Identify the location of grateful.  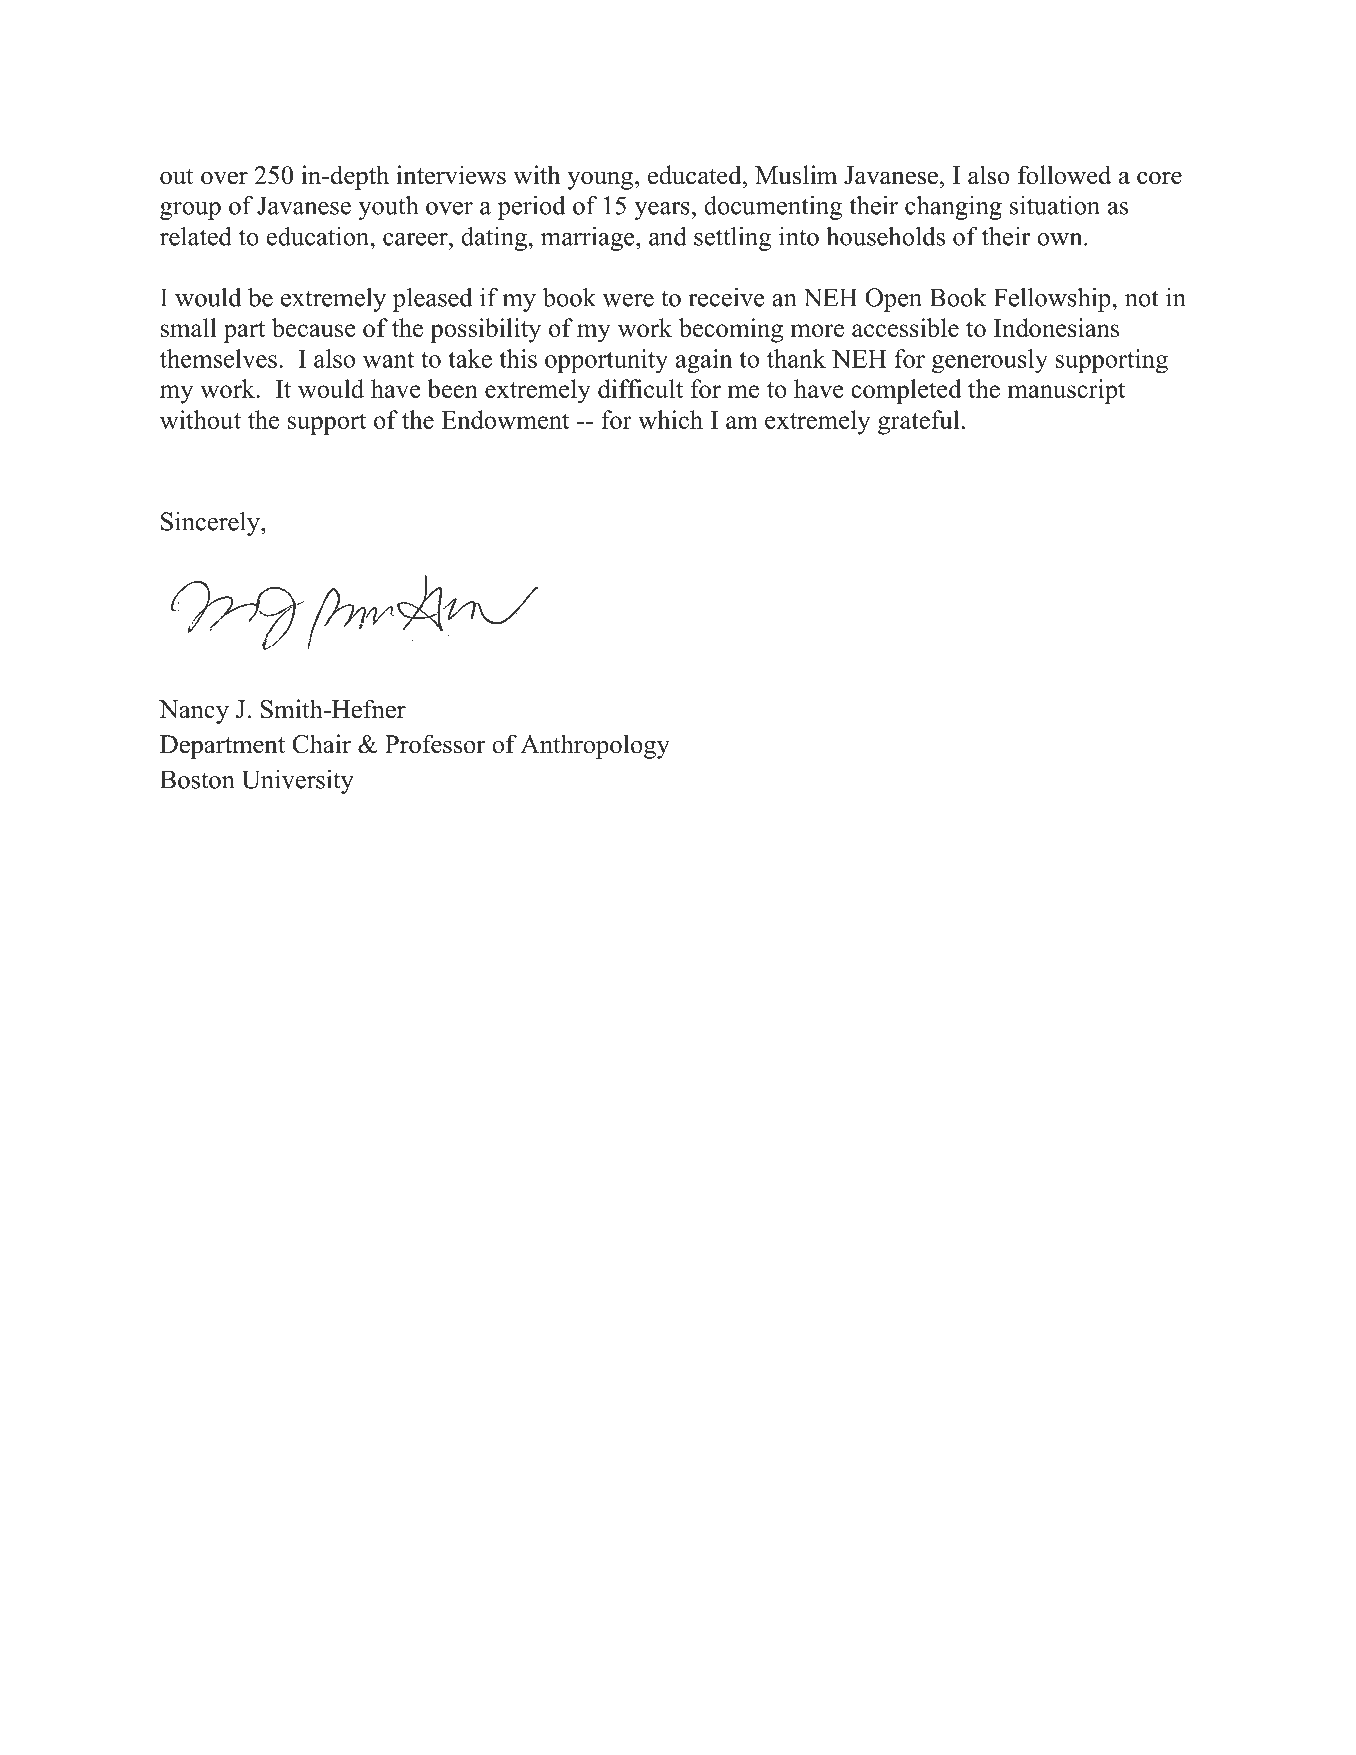
(918, 422).
